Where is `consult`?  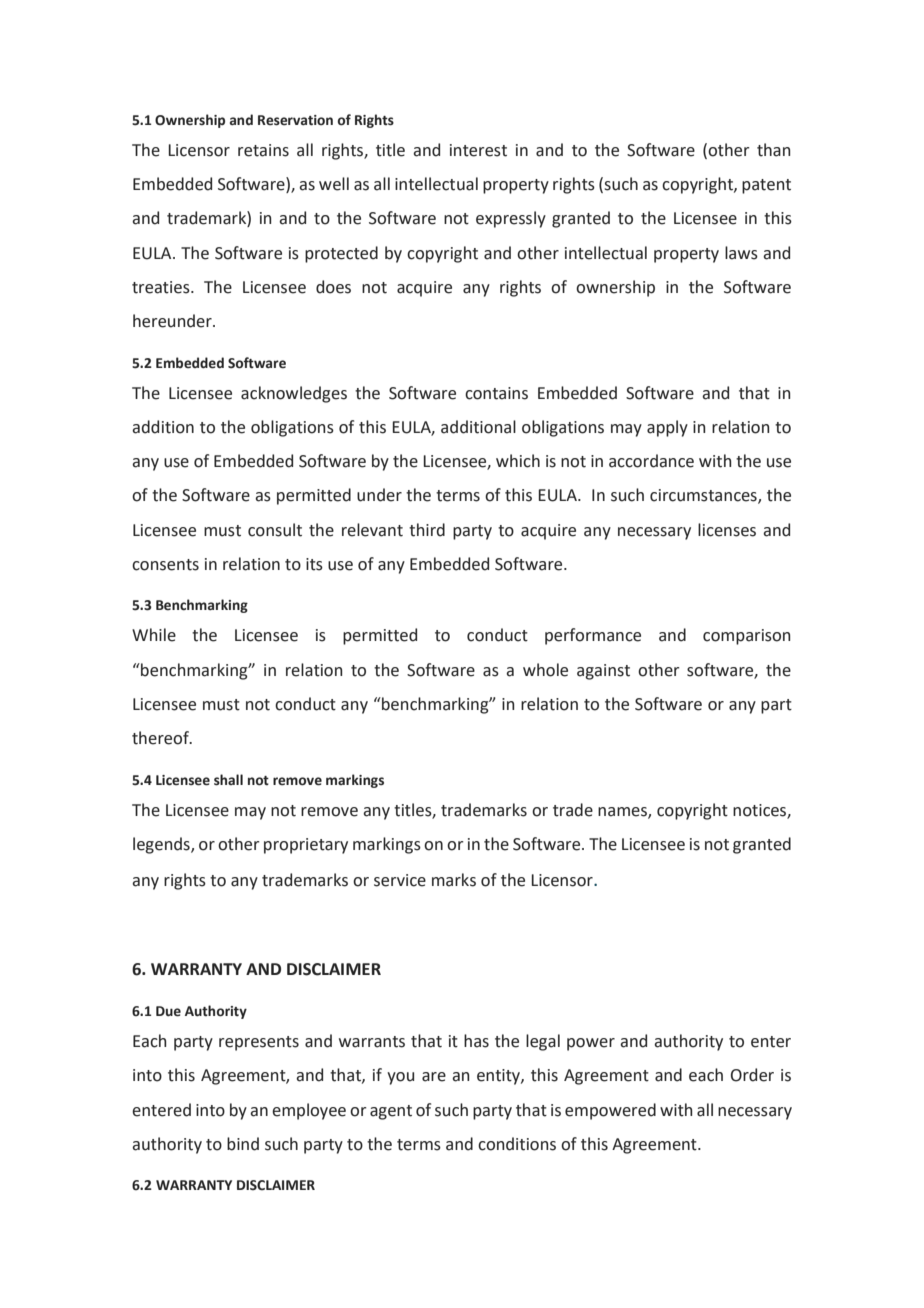
consult is located at coordinates (275, 530).
